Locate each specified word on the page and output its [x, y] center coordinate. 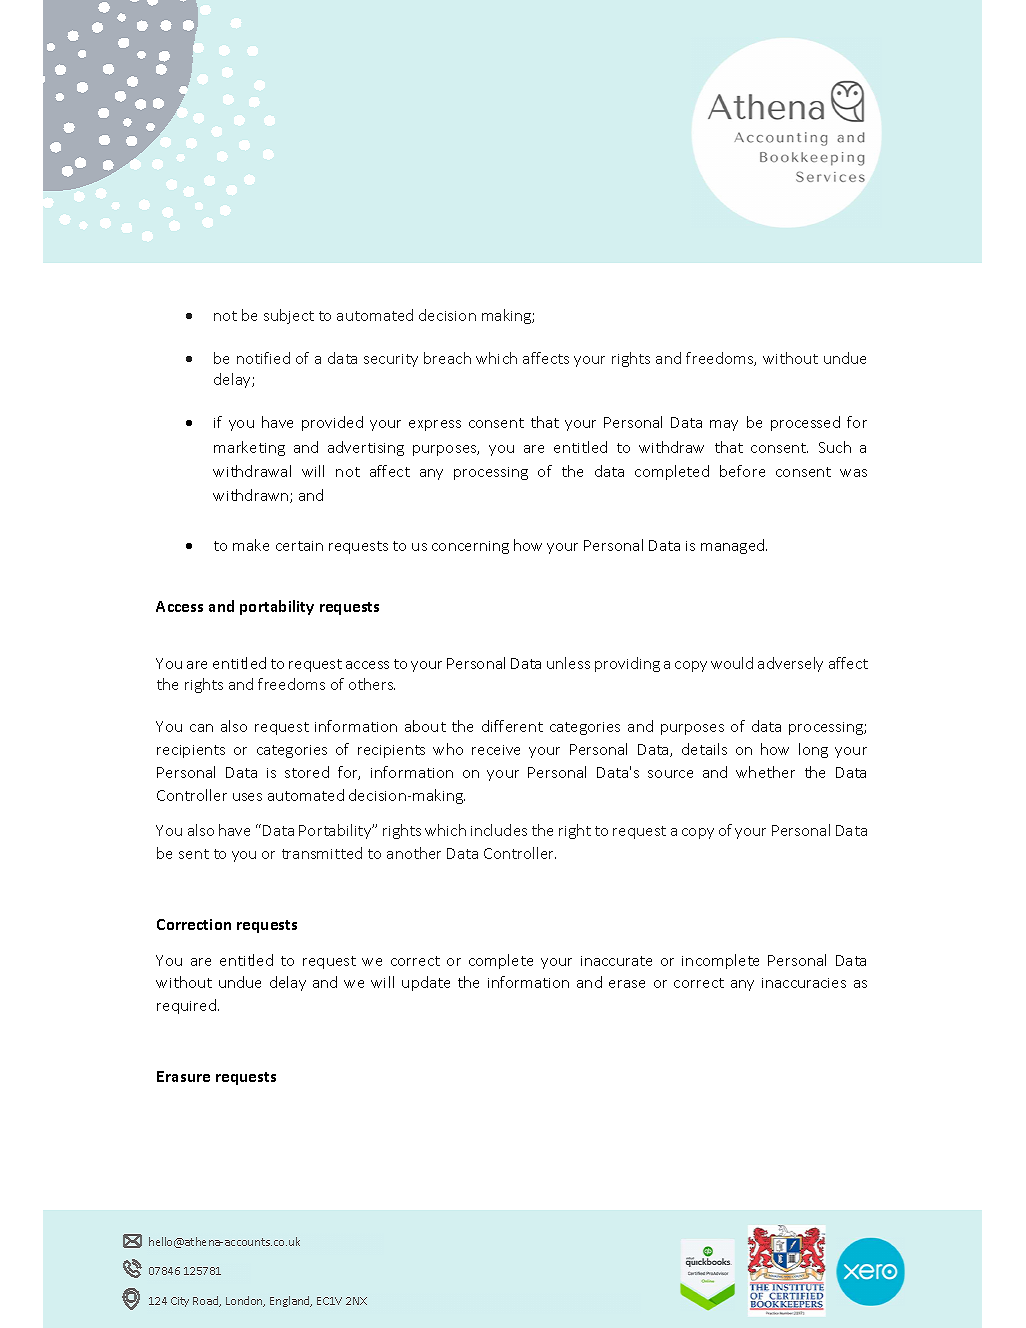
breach [447, 358]
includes [499, 830]
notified [263, 358]
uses [247, 797]
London [245, 1301]
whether [765, 772]
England [291, 1301]
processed [805, 423]
